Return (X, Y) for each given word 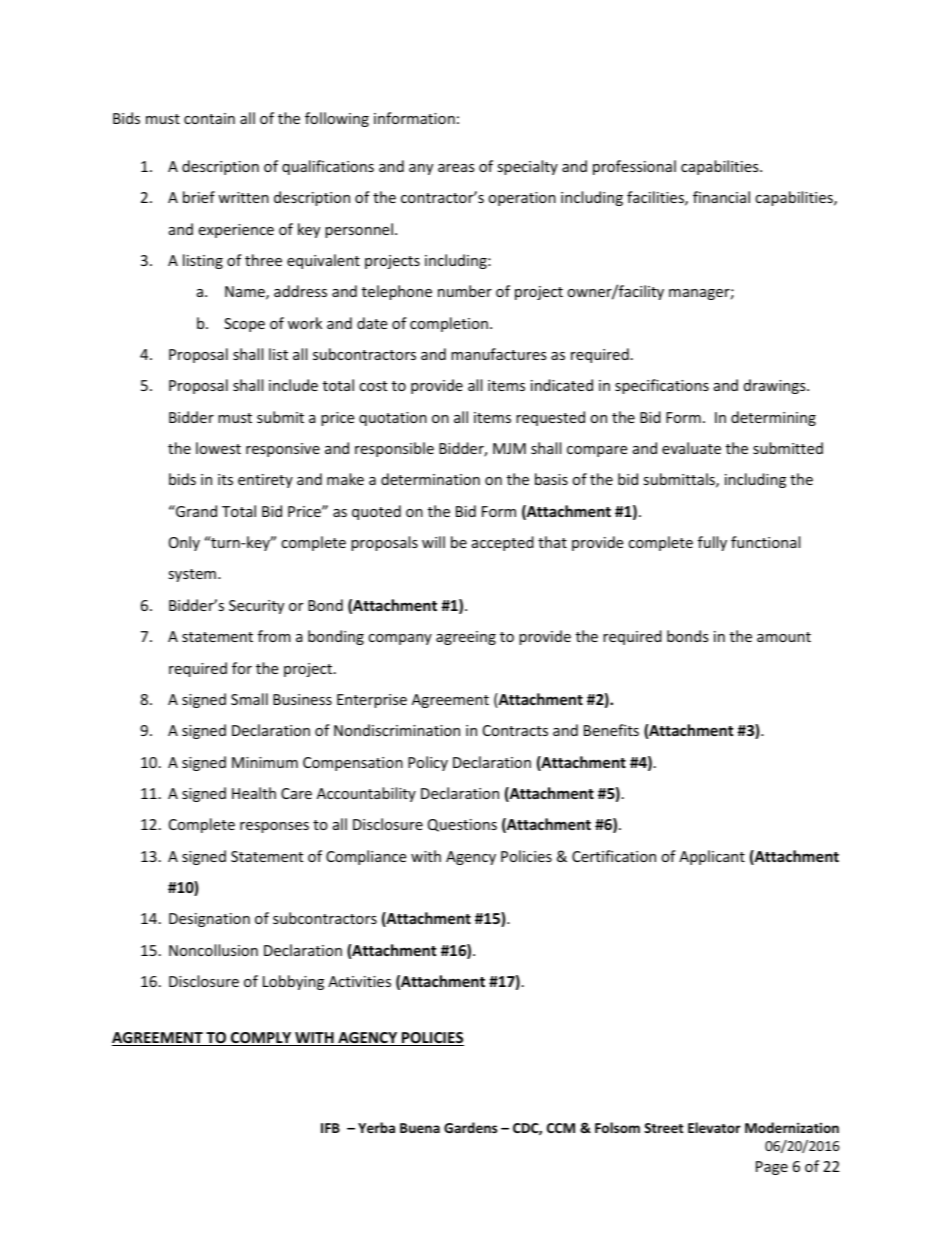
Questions (462, 825)
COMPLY (261, 1039)
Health (254, 793)
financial (721, 197)
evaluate (691, 448)
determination (430, 479)
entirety (265, 481)
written (243, 197)
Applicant (712, 857)
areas (456, 168)
